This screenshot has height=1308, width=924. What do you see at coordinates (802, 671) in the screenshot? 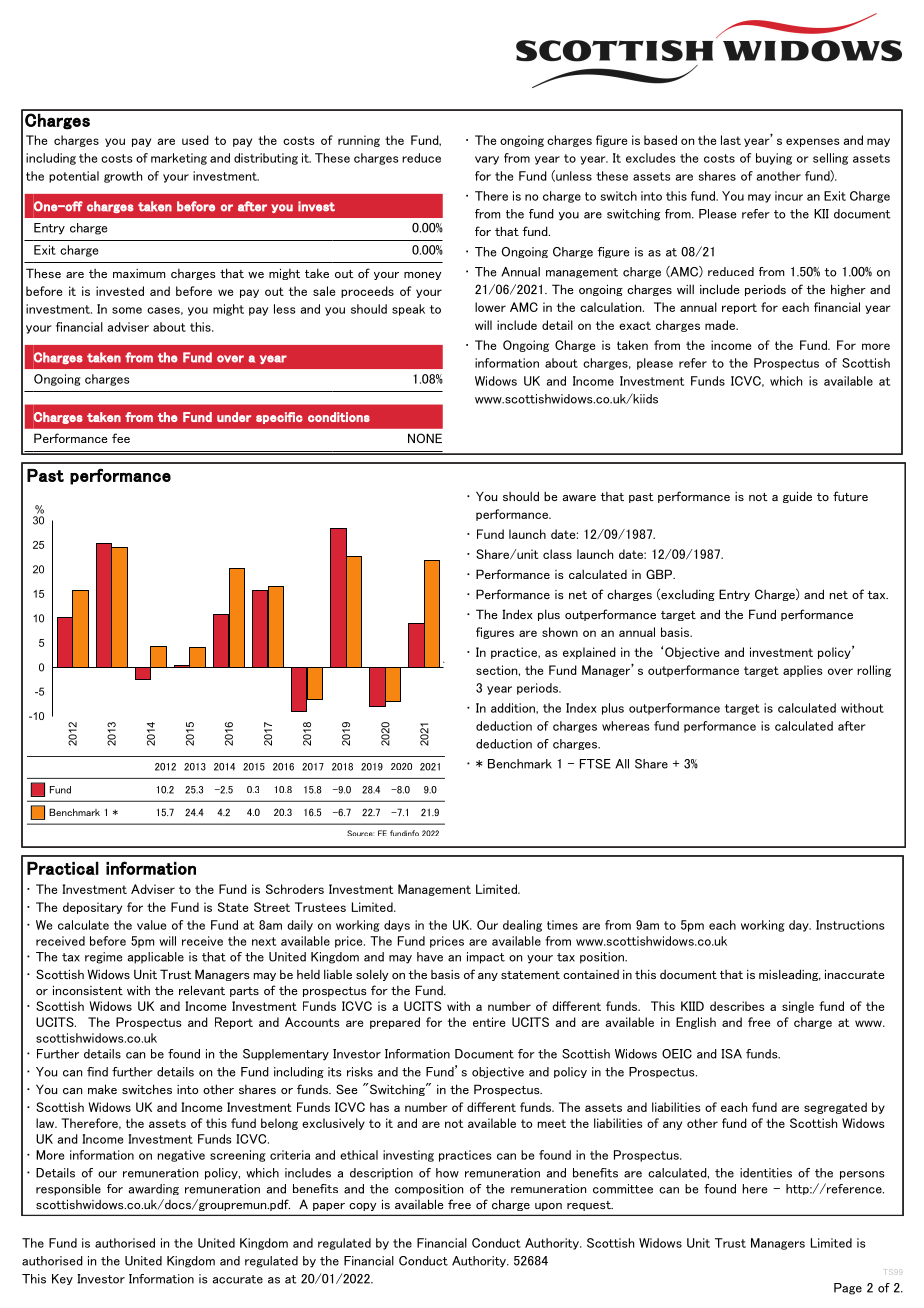
I see `applies` at bounding box center [802, 671].
